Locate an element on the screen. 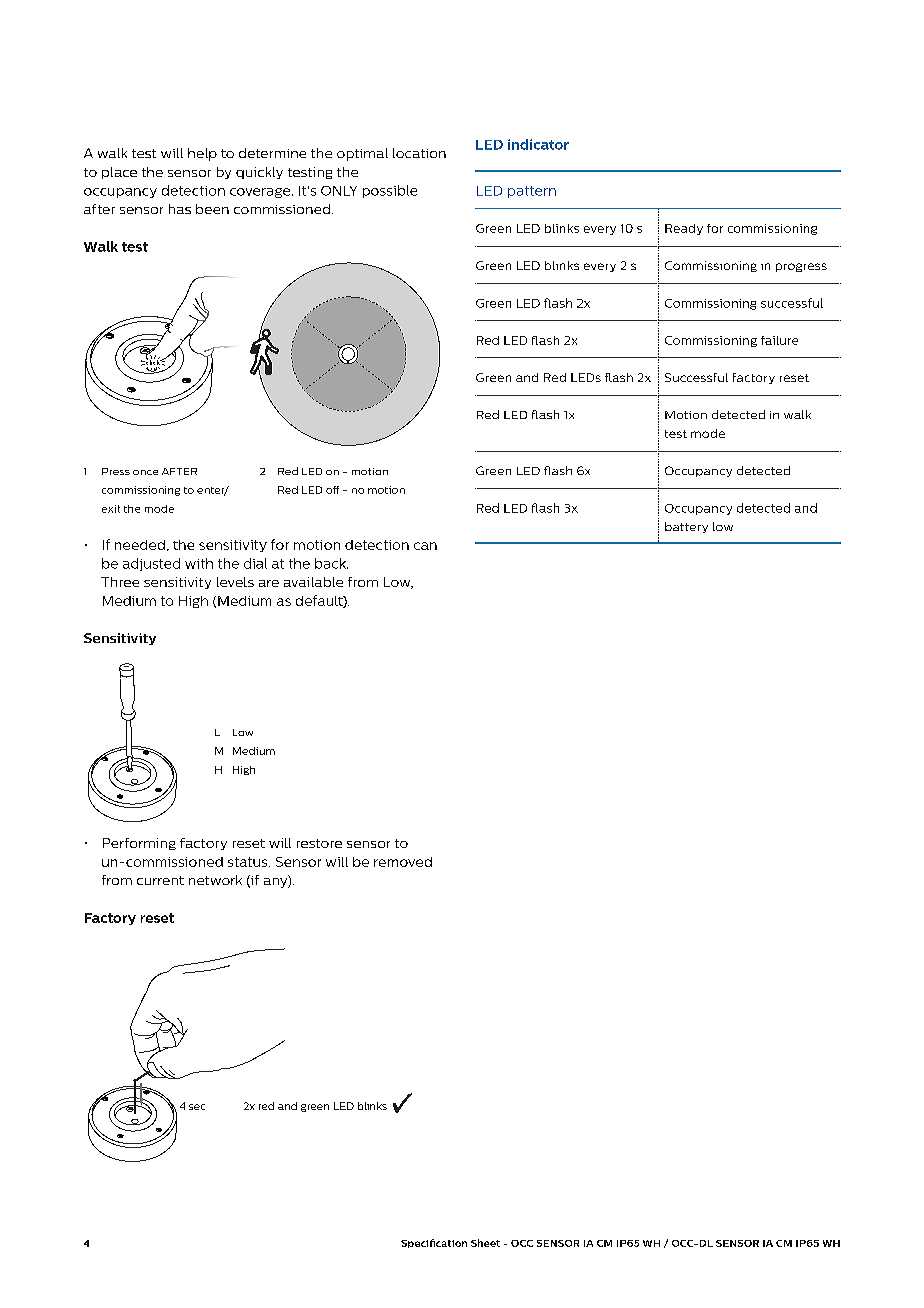 Image resolution: width=924 pixels, height=1308 pixels. sec is located at coordinates (197, 1107).
